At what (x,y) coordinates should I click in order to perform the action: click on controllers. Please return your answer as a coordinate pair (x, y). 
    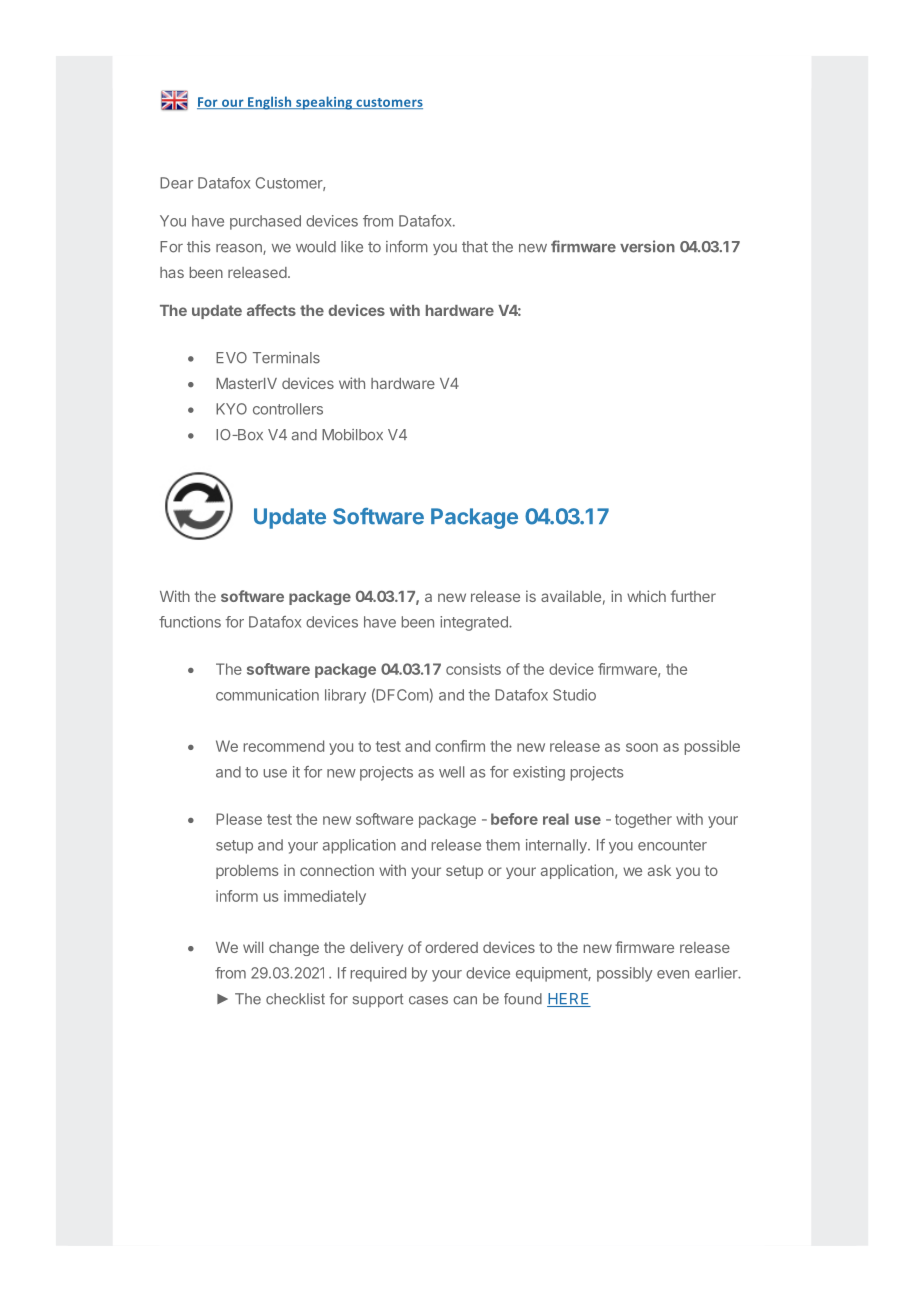
    Looking at the image, I should click on (288, 409).
